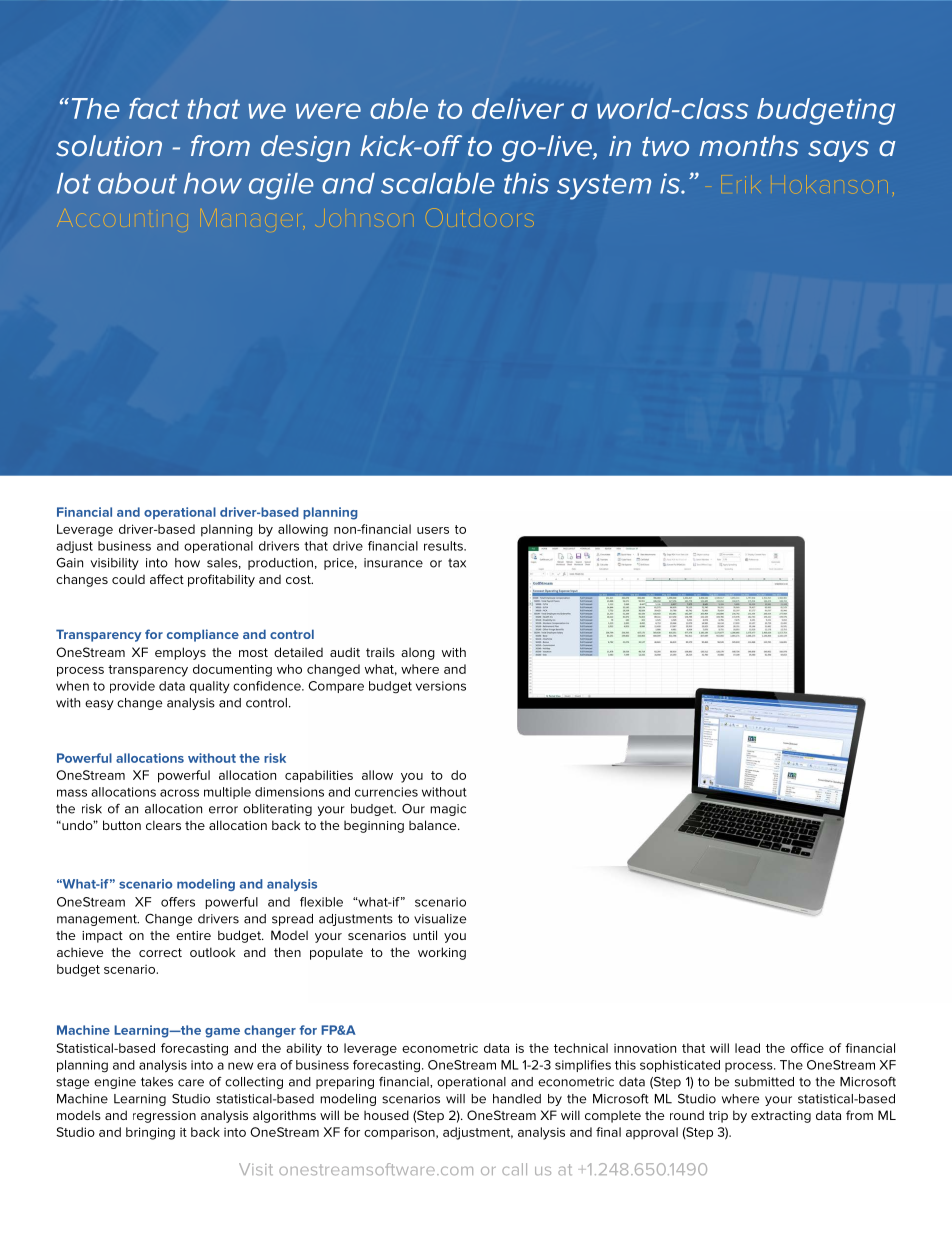  Describe the element at coordinates (328, 111) in the screenshot. I see `were` at that location.
